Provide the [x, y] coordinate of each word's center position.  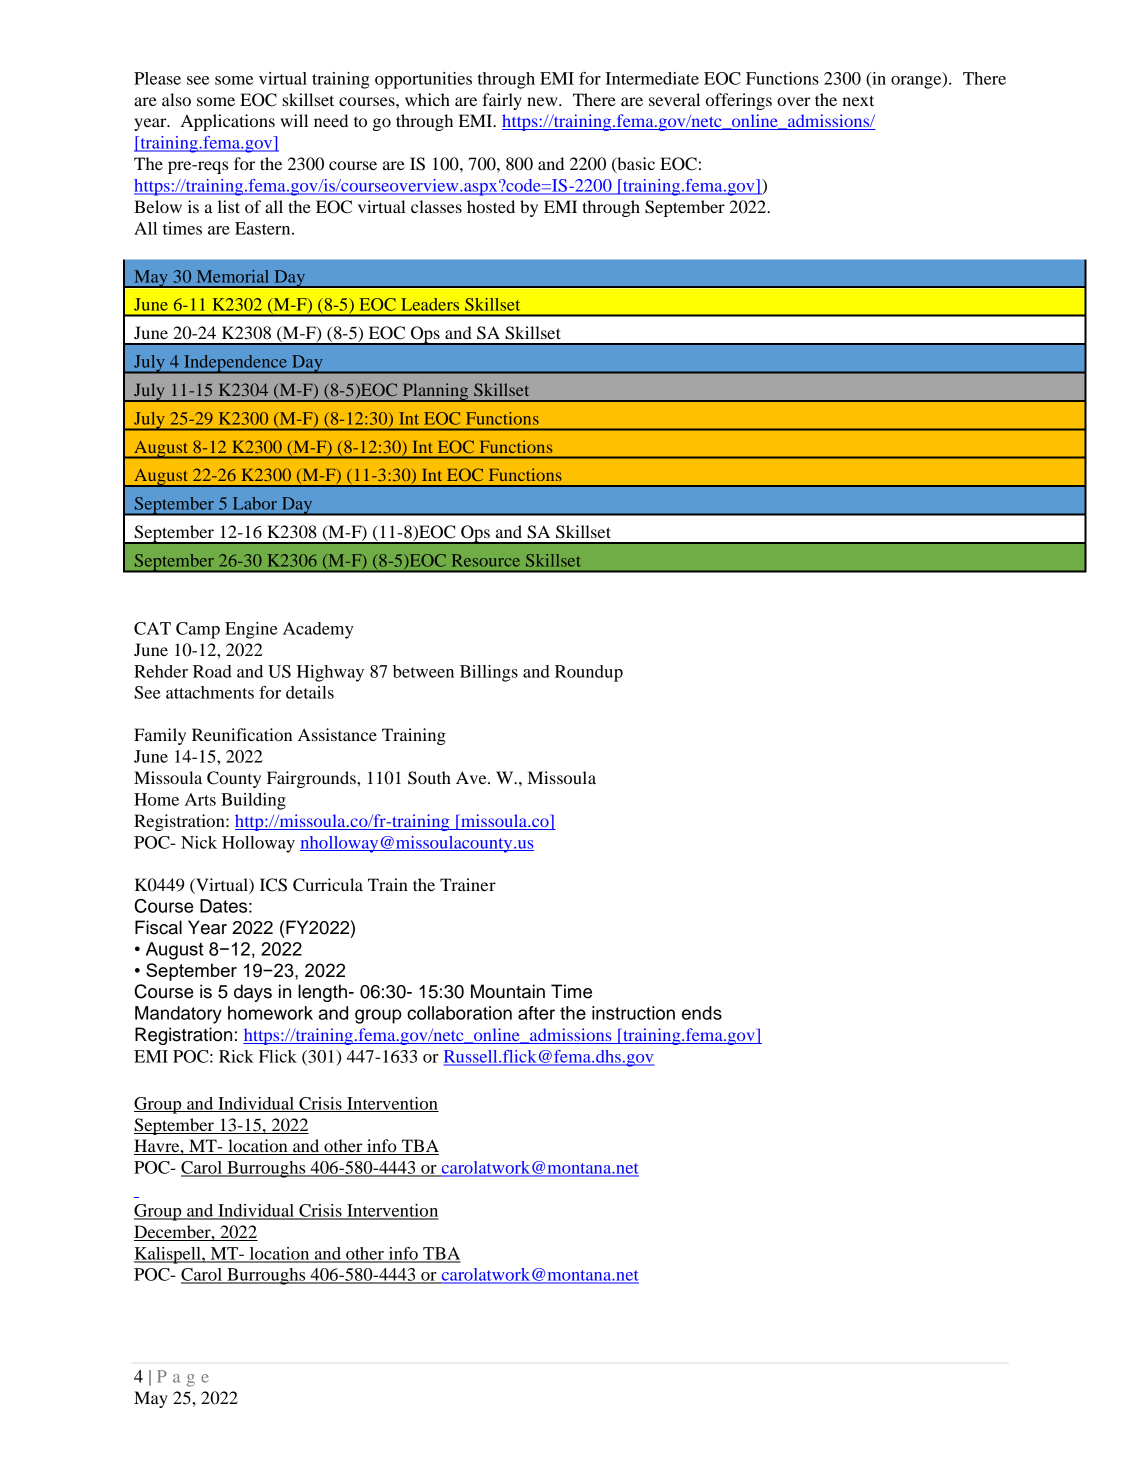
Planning [435, 392]
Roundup [589, 673]
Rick [236, 1056]
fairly [502, 101]
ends [702, 1013]
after [536, 1013]
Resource [486, 560]
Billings [489, 673]
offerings [739, 101]
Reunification [242, 734]
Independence [235, 364]
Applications [228, 122]
